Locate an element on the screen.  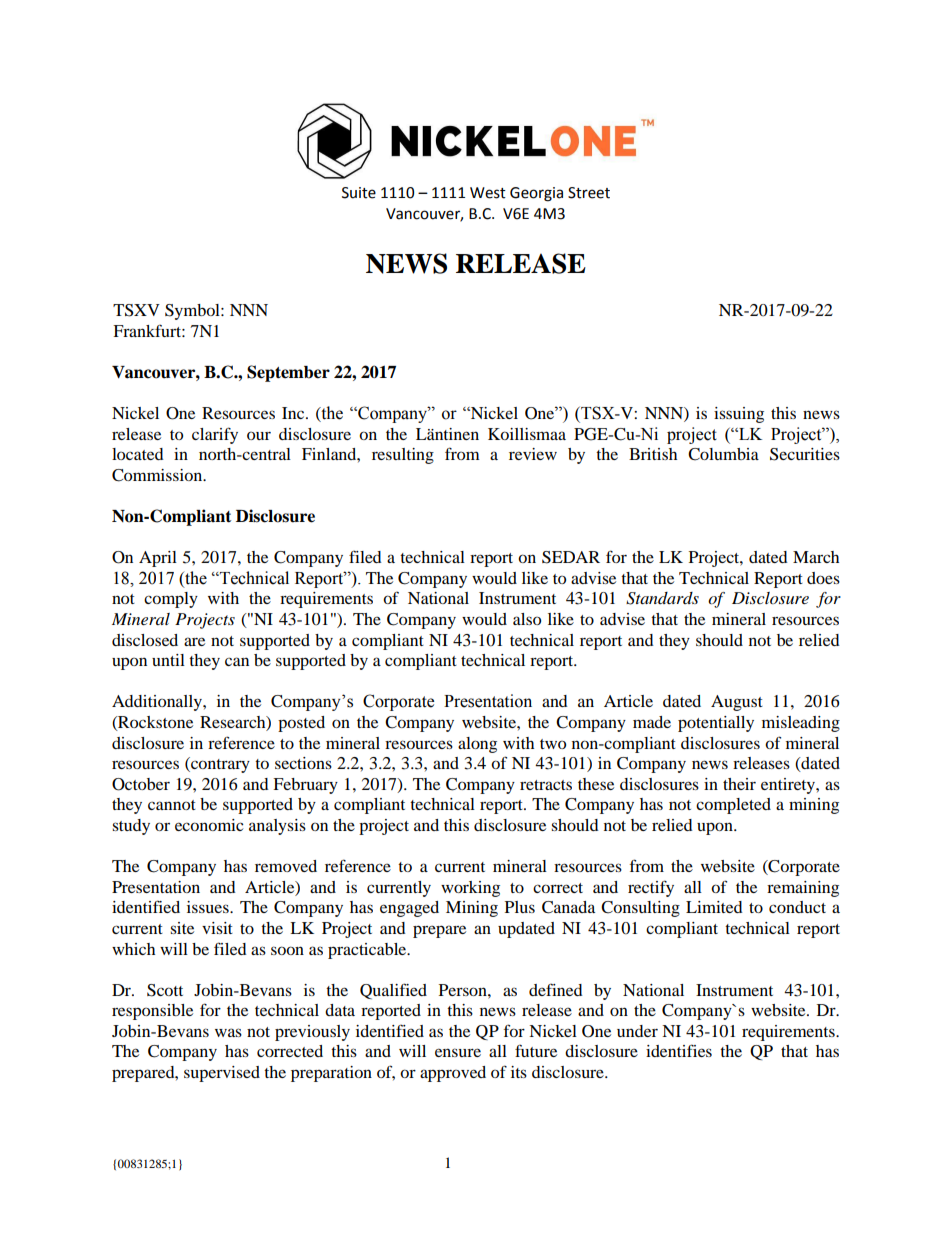
identifies is located at coordinates (679, 1050).
